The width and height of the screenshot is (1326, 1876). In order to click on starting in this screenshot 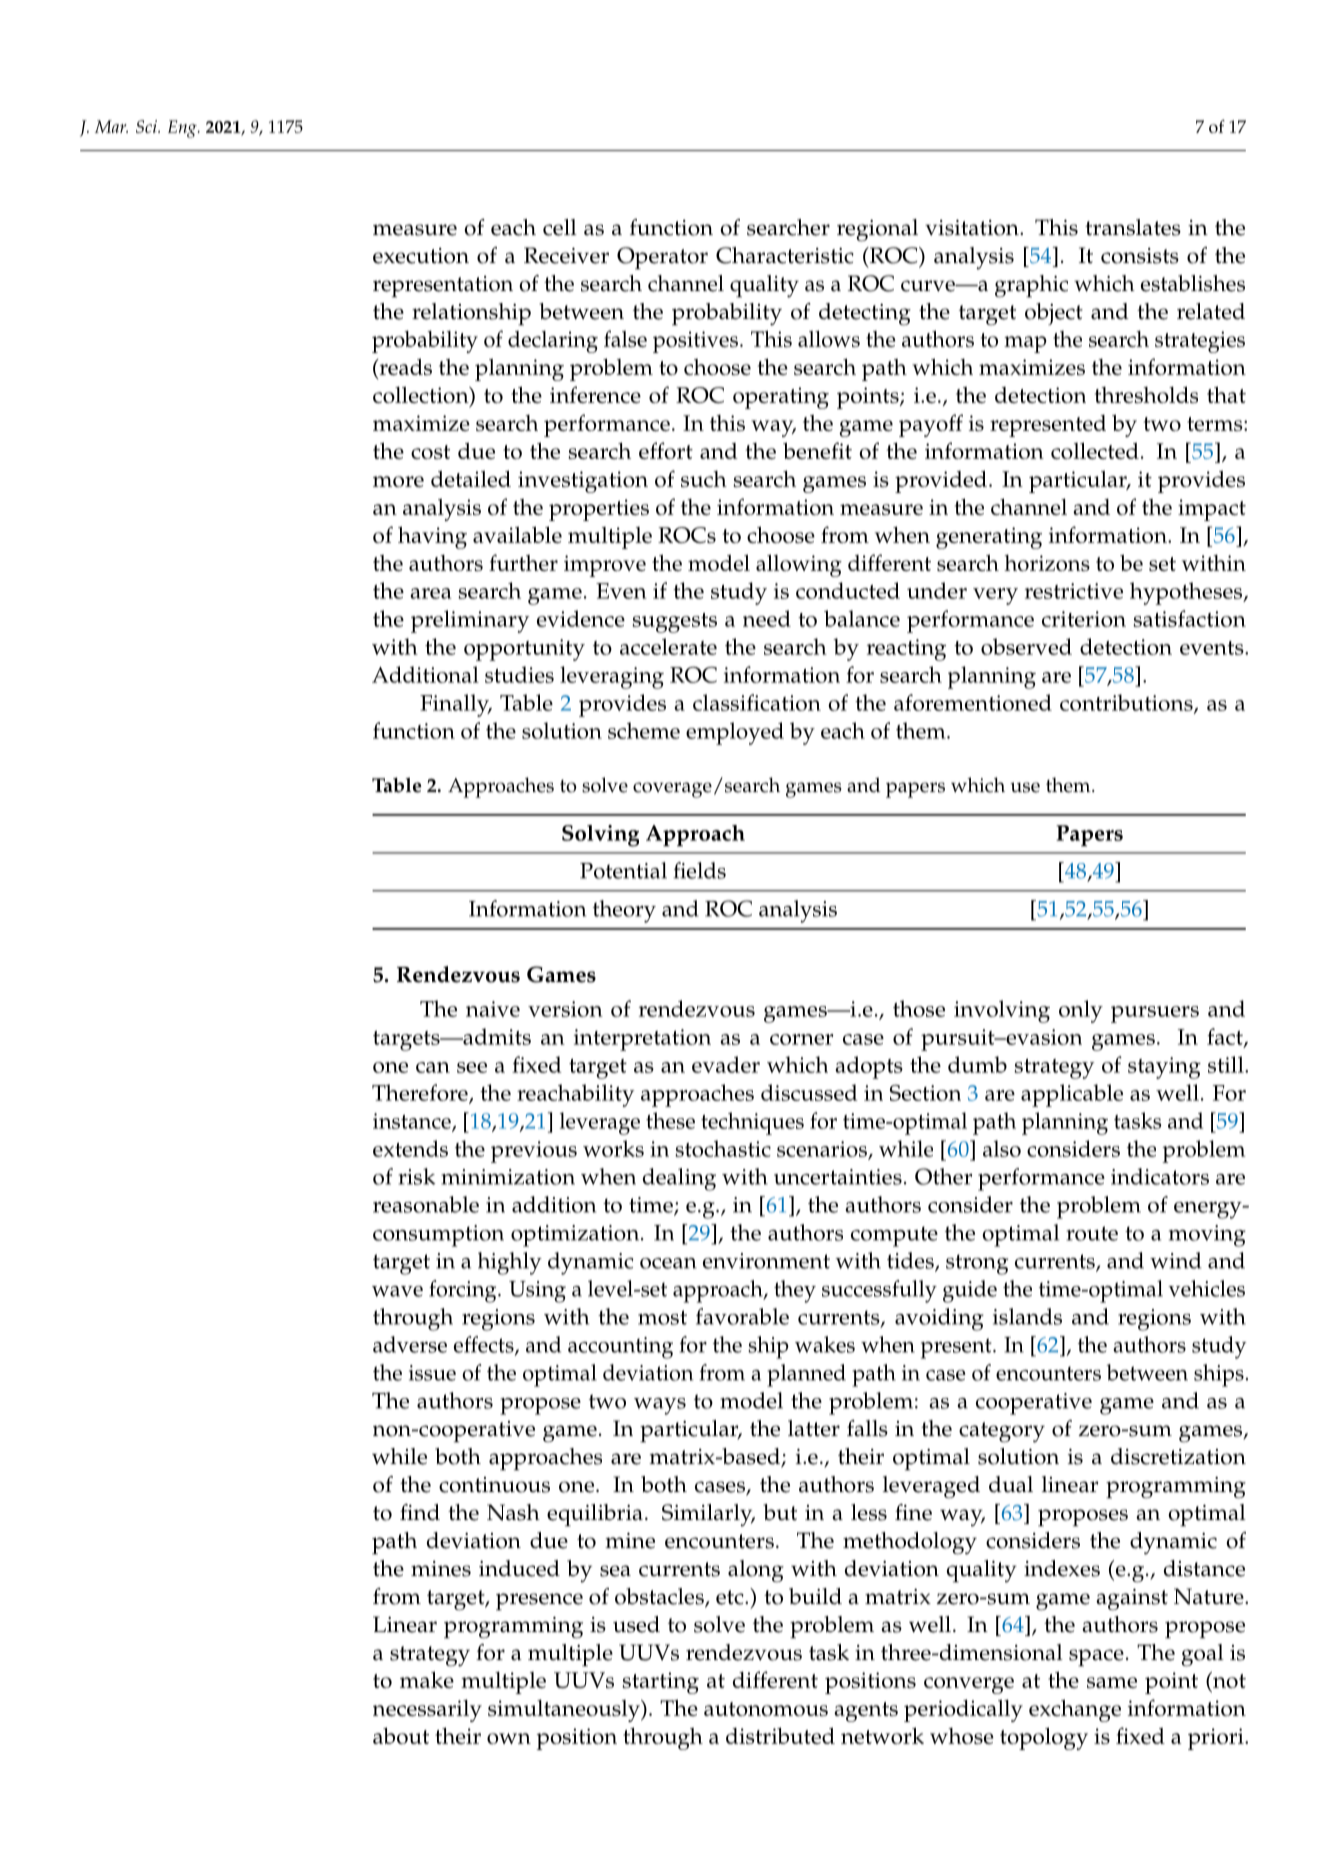, I will do `click(660, 1683)`.
